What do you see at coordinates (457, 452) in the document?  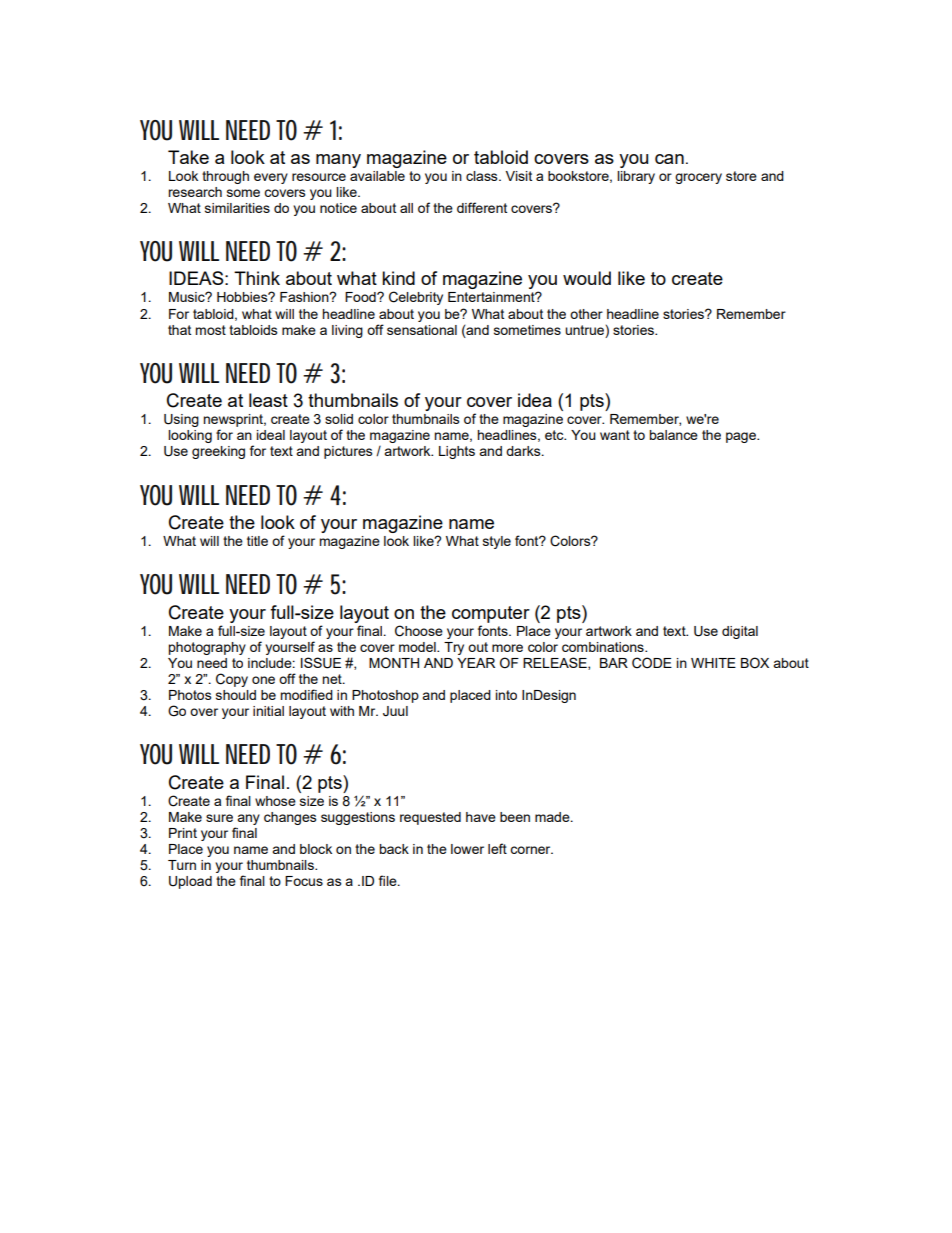 I see `Lights` at bounding box center [457, 452].
